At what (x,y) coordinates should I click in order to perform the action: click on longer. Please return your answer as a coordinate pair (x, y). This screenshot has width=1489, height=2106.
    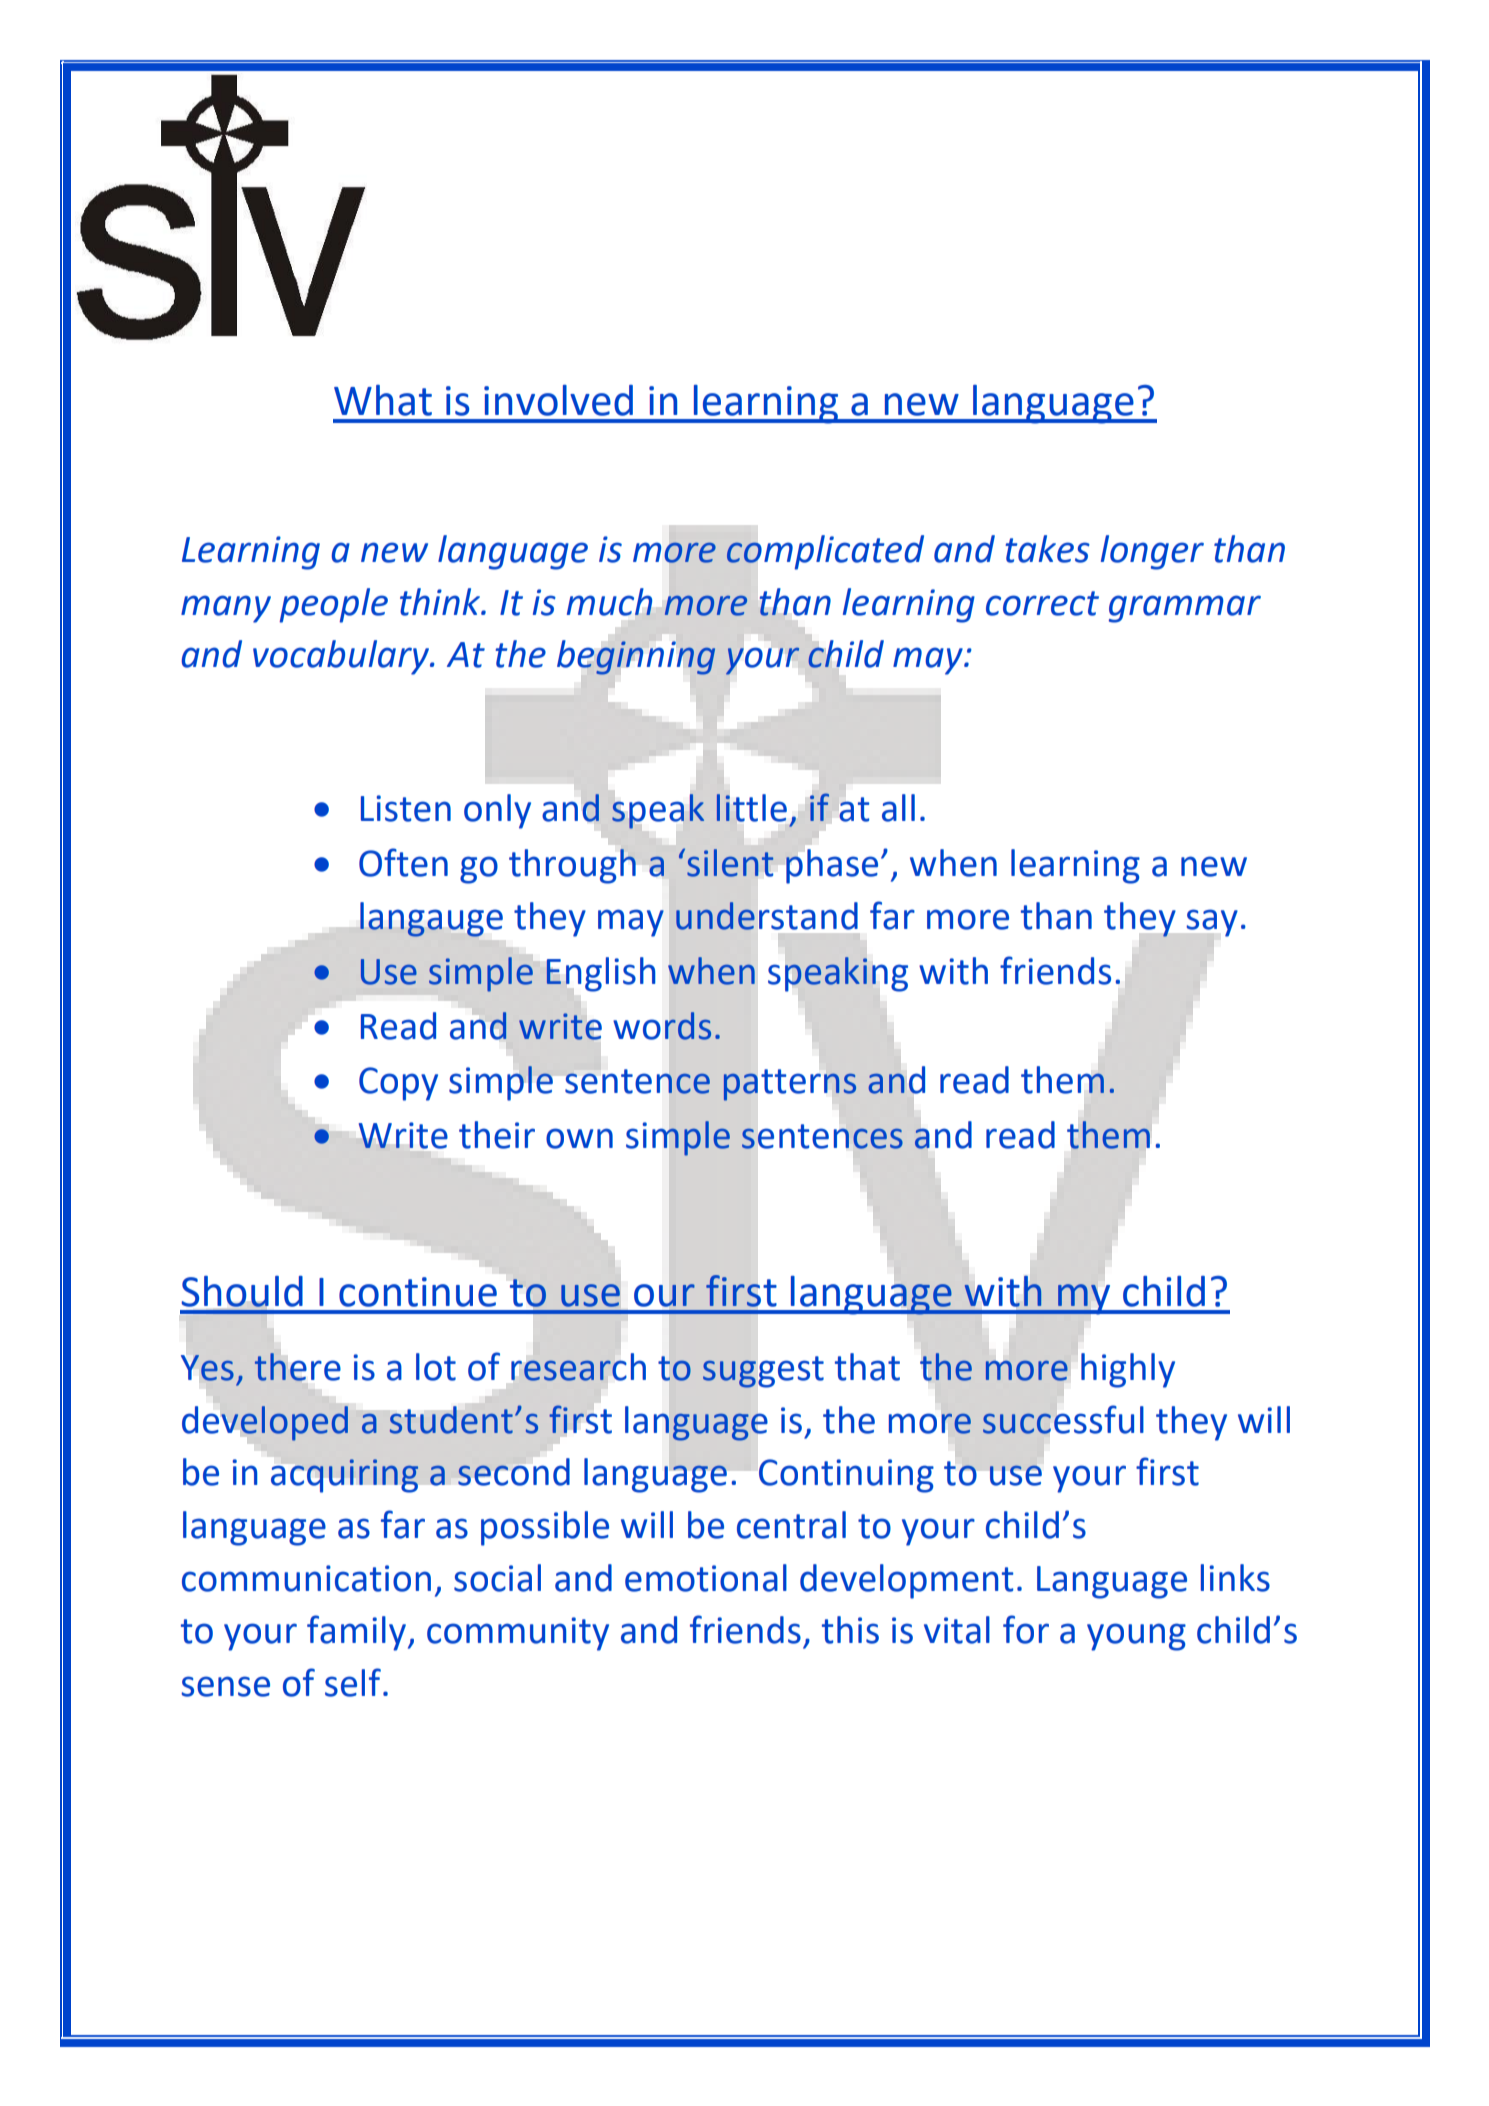
    Looking at the image, I should click on (1152, 552).
